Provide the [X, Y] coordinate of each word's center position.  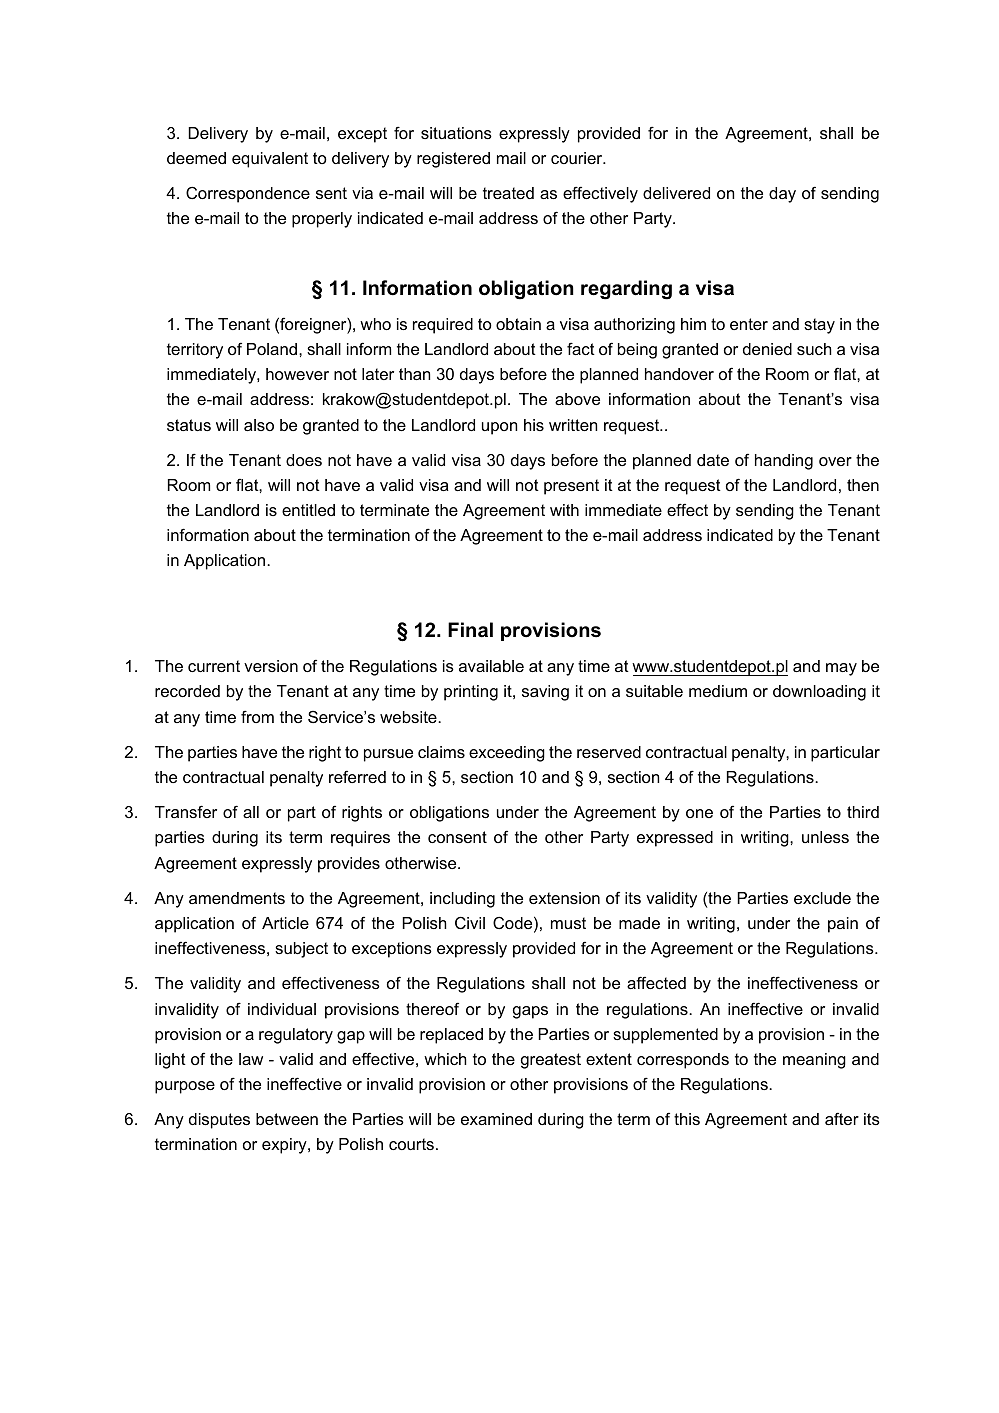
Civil [470, 922]
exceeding [507, 754]
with [564, 510]
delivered [676, 193]
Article [285, 923]
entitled [308, 510]
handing [784, 462]
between [287, 1119]
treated [508, 193]
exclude [822, 898]
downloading [819, 693]
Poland [273, 349]
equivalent [270, 160]
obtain [518, 324]
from [257, 716]
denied [767, 349]
